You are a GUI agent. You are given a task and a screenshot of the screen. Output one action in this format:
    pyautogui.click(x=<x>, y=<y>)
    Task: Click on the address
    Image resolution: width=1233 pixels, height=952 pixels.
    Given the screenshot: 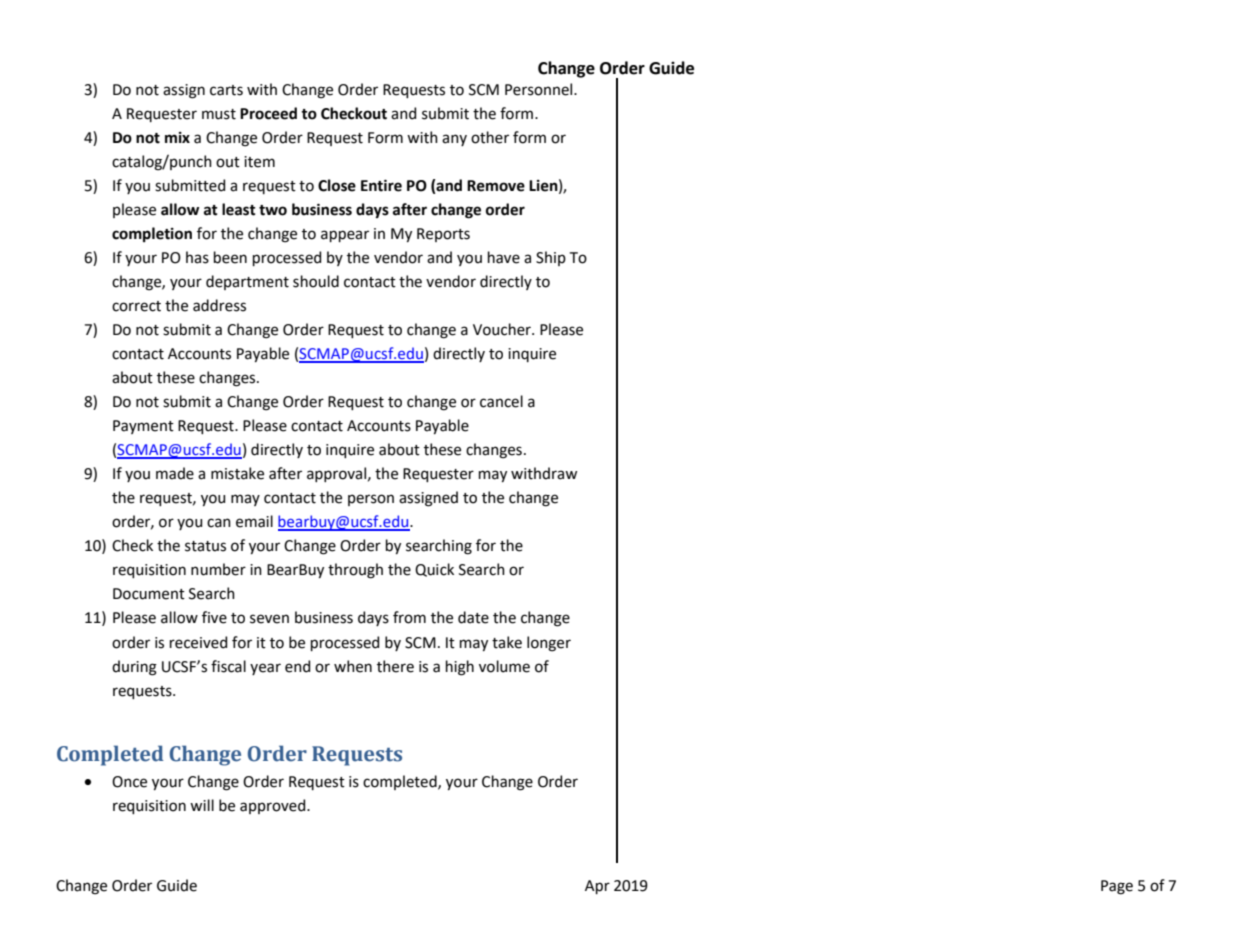 What is the action you would take?
    pyautogui.click(x=219, y=305)
